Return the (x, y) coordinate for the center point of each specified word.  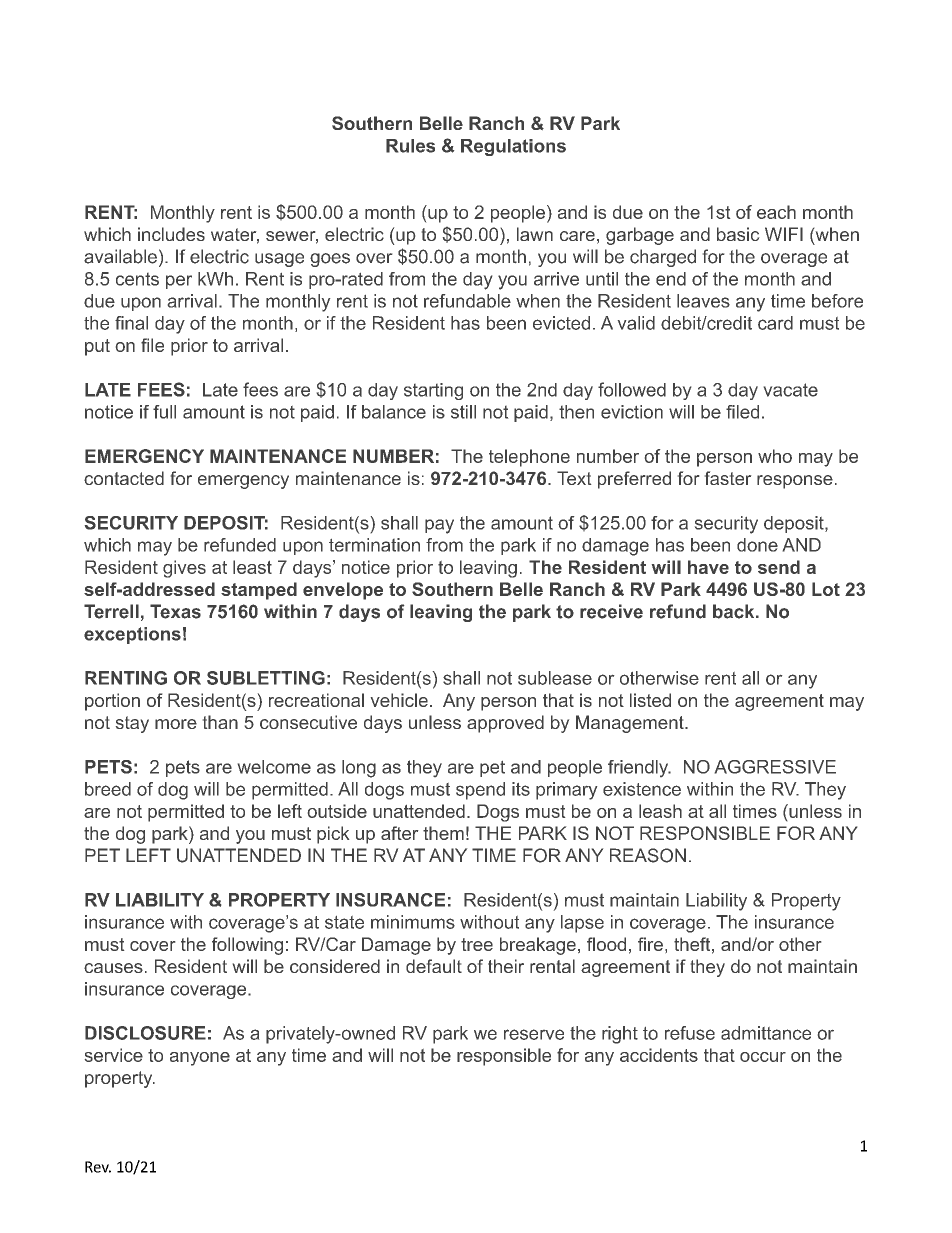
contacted (124, 478)
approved (505, 724)
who (775, 456)
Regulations (513, 147)
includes (171, 234)
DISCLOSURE (145, 1033)
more (176, 724)
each (776, 212)
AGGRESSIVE (775, 767)
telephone (529, 458)
